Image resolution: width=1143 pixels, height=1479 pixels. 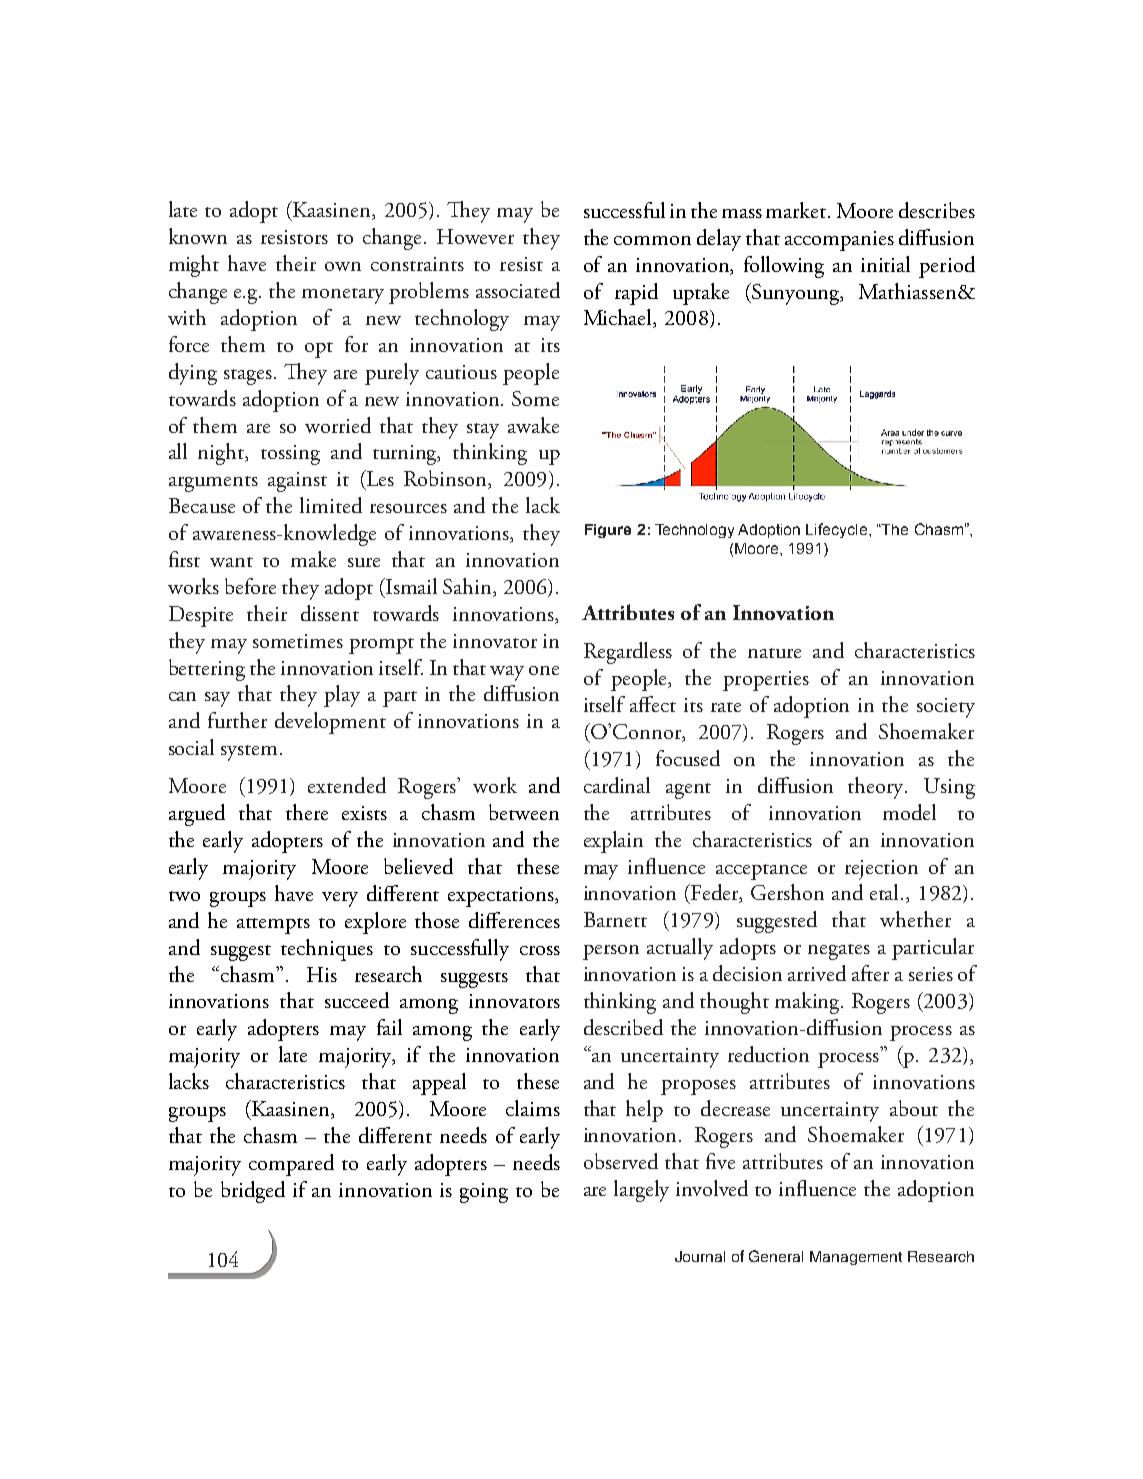 What do you see at coordinates (839, 241) in the page?
I see `accompanies` at bounding box center [839, 241].
